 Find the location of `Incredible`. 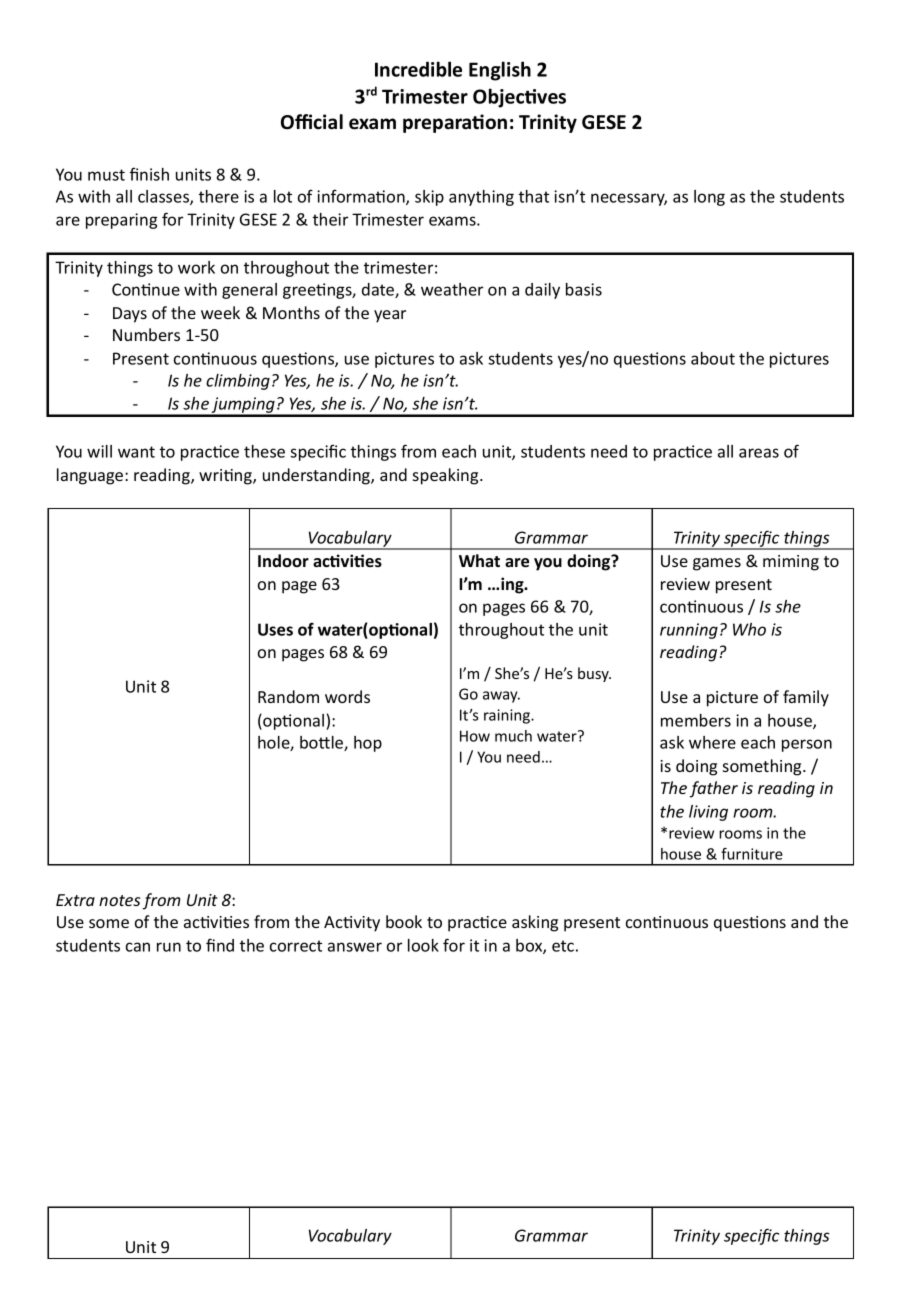

Incredible is located at coordinates (418, 69).
